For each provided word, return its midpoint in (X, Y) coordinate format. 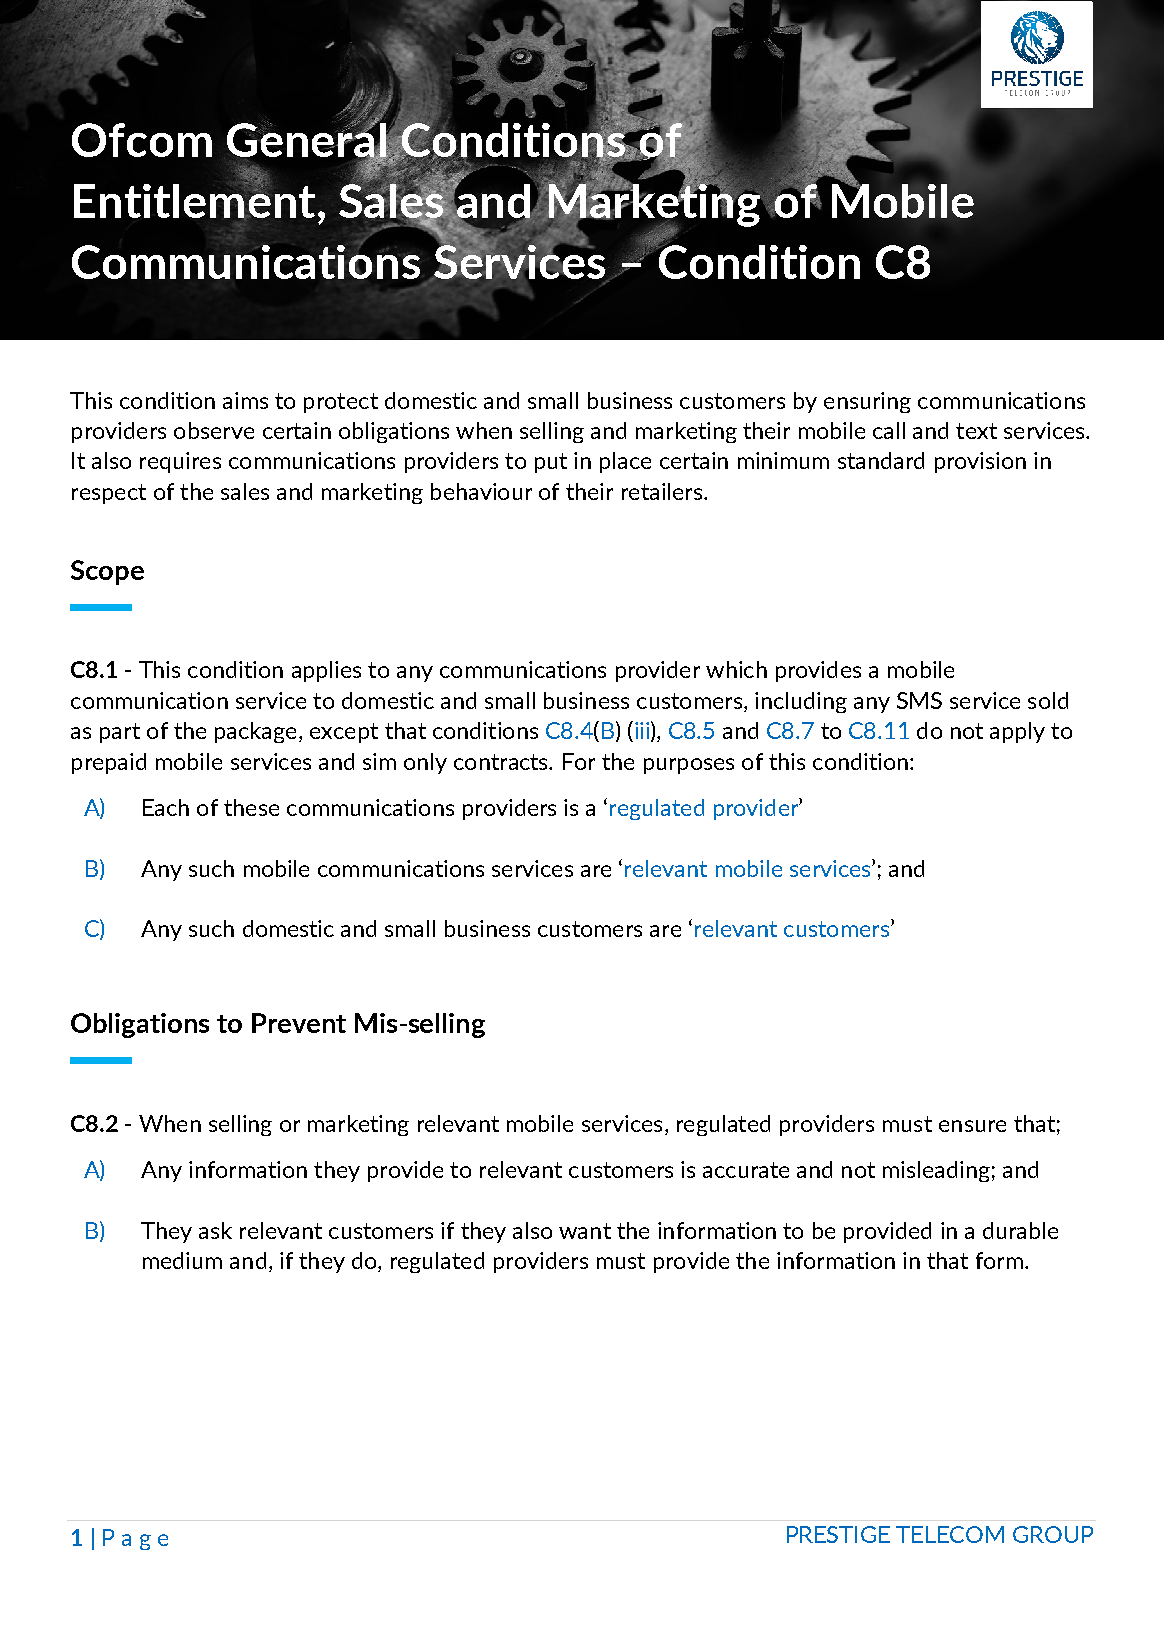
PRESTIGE (838, 1534)
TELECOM (950, 1534)
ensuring (867, 402)
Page (135, 1539)
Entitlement (194, 201)
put (551, 463)
